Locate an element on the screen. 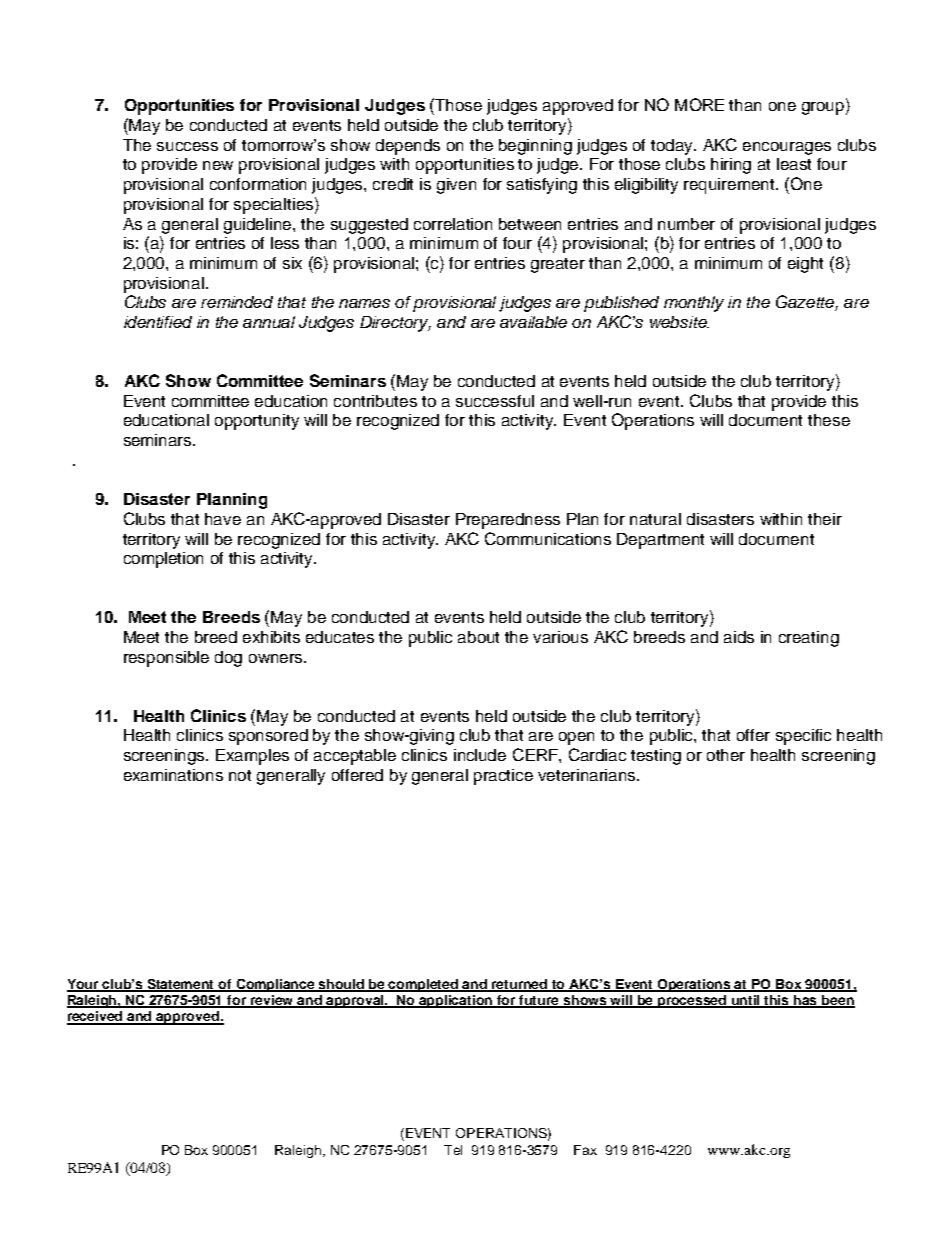 The width and height of the screenshot is (952, 1233). responsible is located at coordinates (166, 659).
